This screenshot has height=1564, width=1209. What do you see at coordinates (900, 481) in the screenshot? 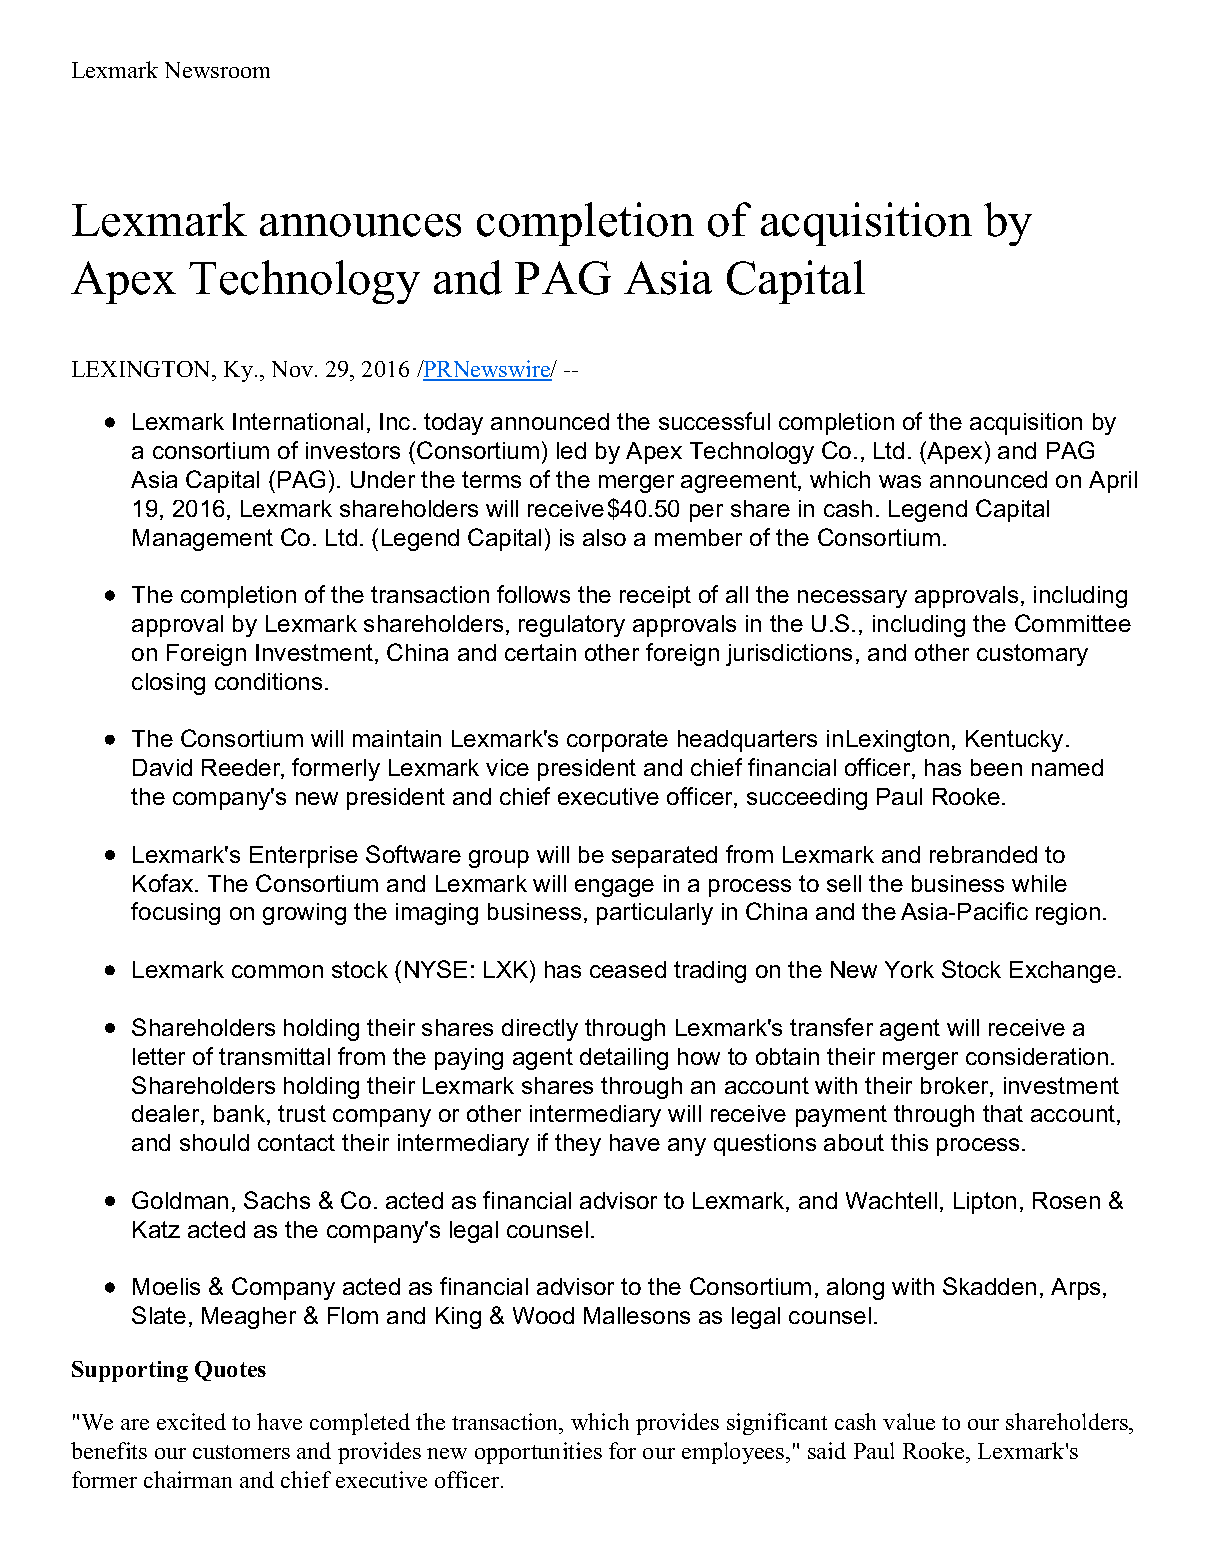
I see `was` at bounding box center [900, 481].
